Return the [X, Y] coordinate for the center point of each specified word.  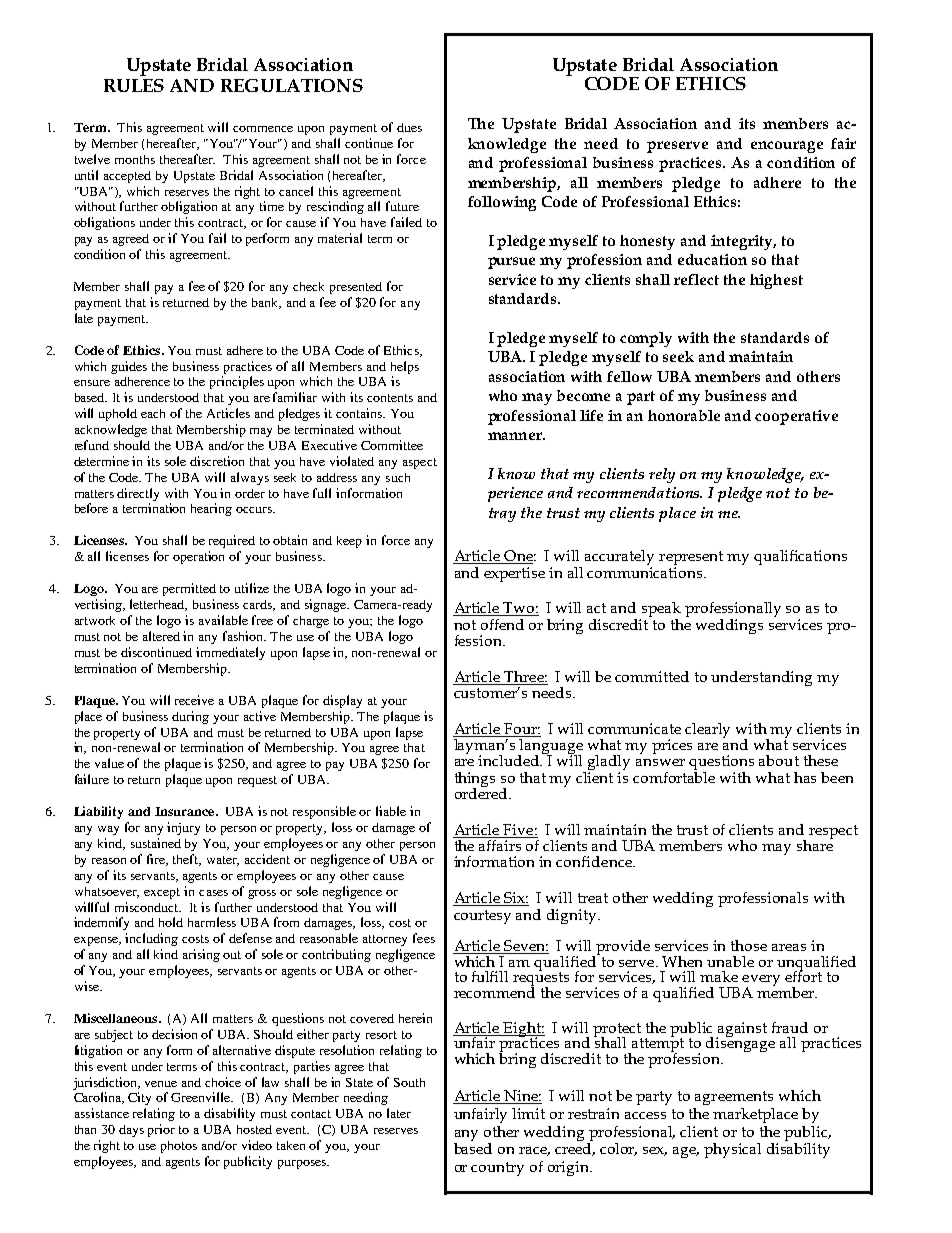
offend [502, 624]
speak [660, 611]
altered [161, 636]
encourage [787, 147]
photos [179, 1147]
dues [409, 127]
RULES [134, 85]
